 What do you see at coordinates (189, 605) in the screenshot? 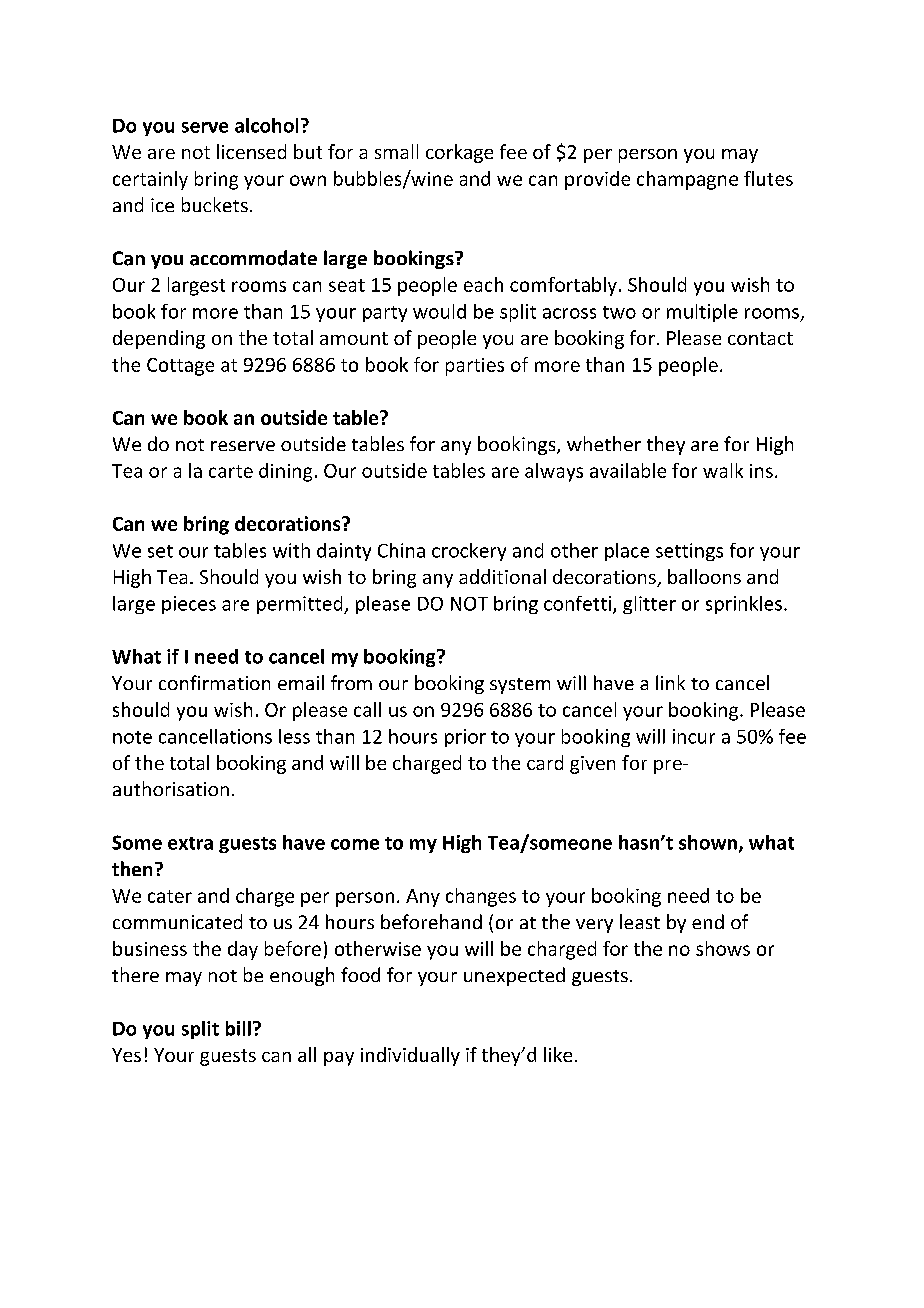
I see `pieces` at bounding box center [189, 605].
